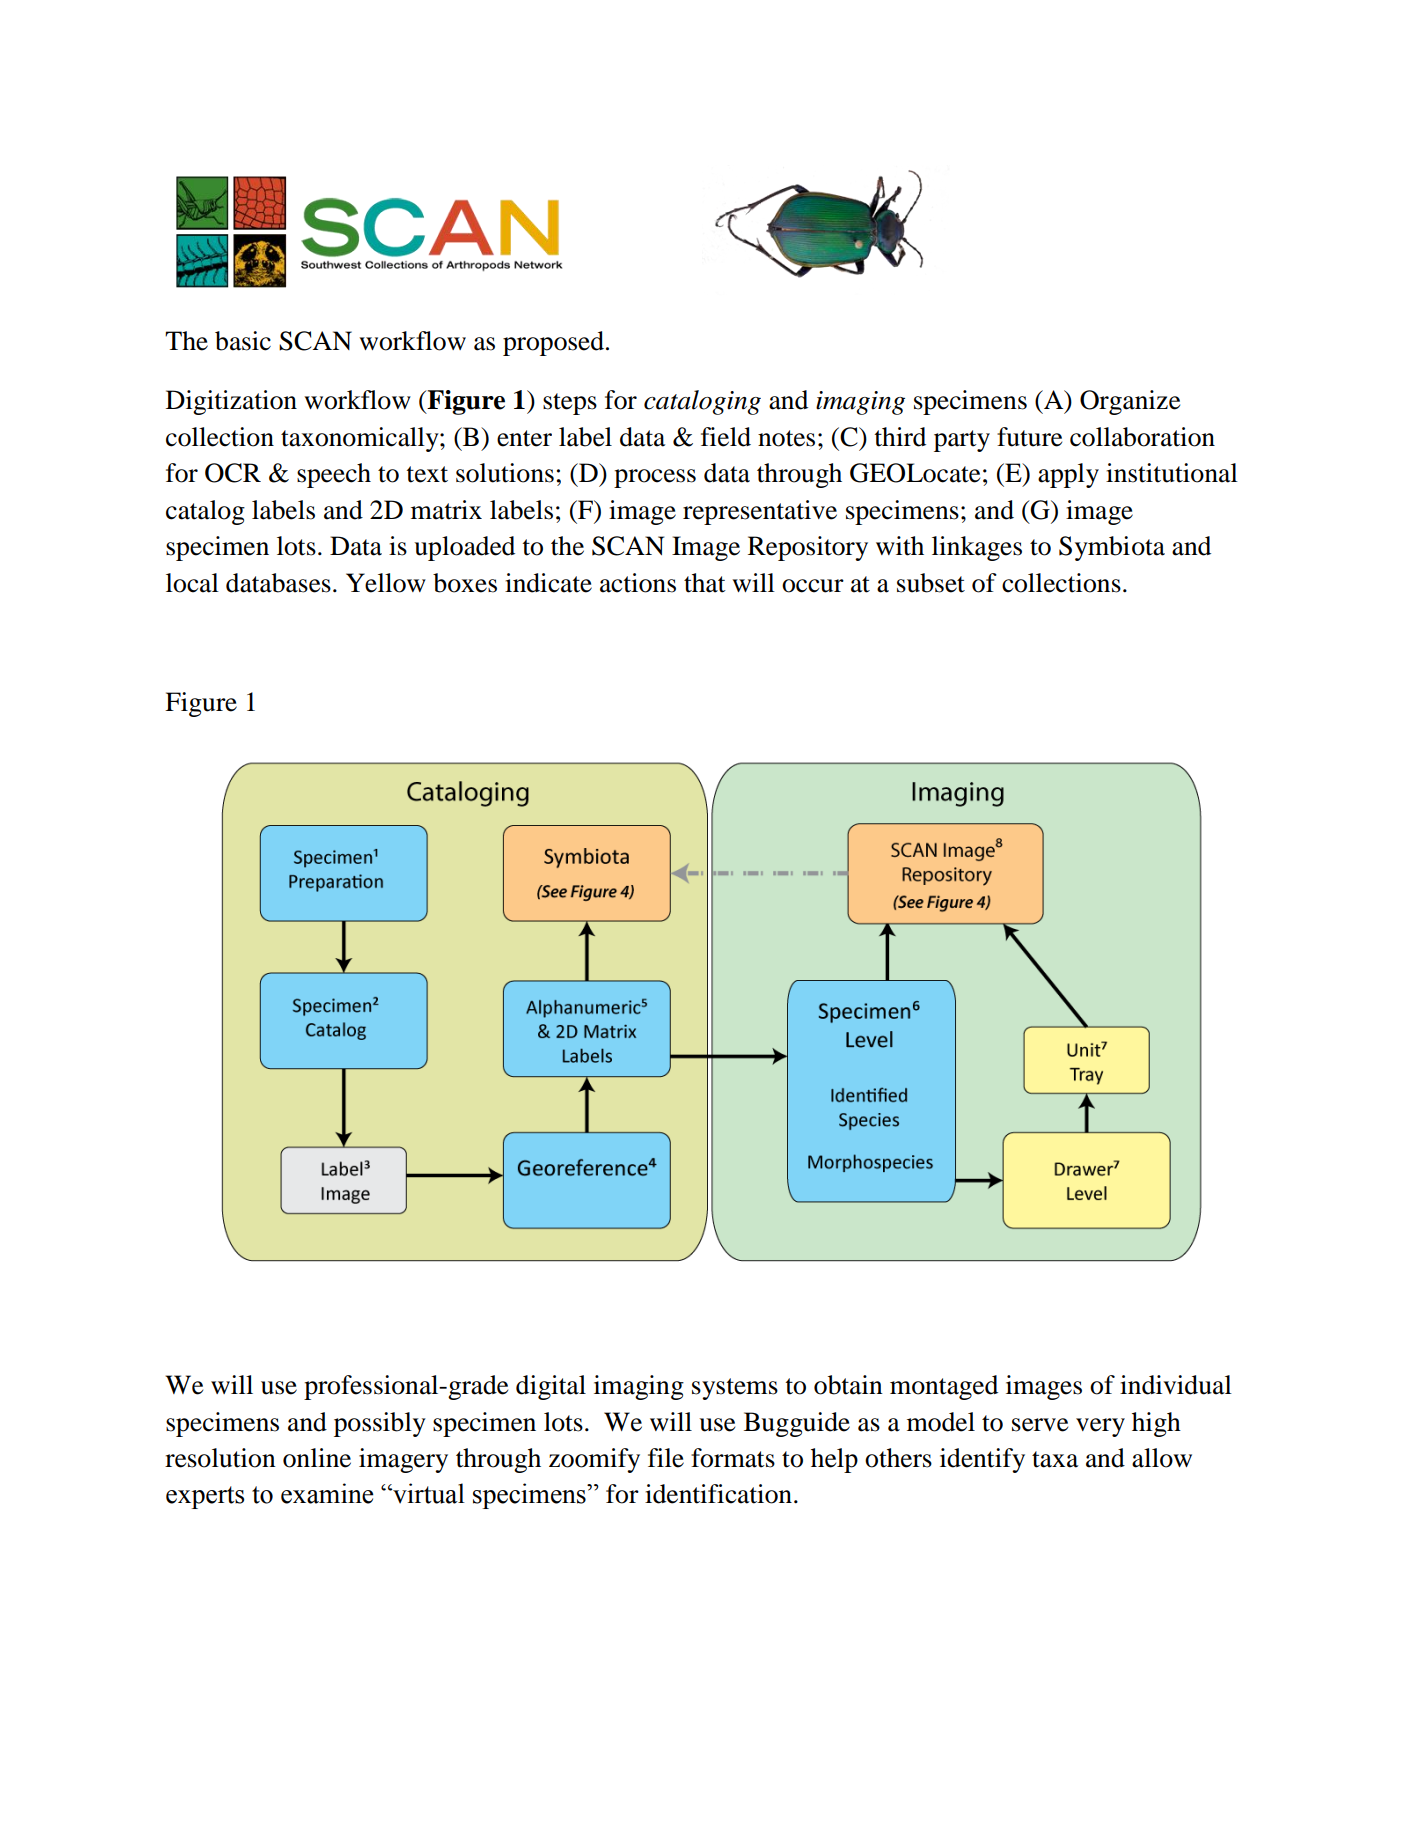  What do you see at coordinates (317, 1458) in the page?
I see `online` at bounding box center [317, 1458].
